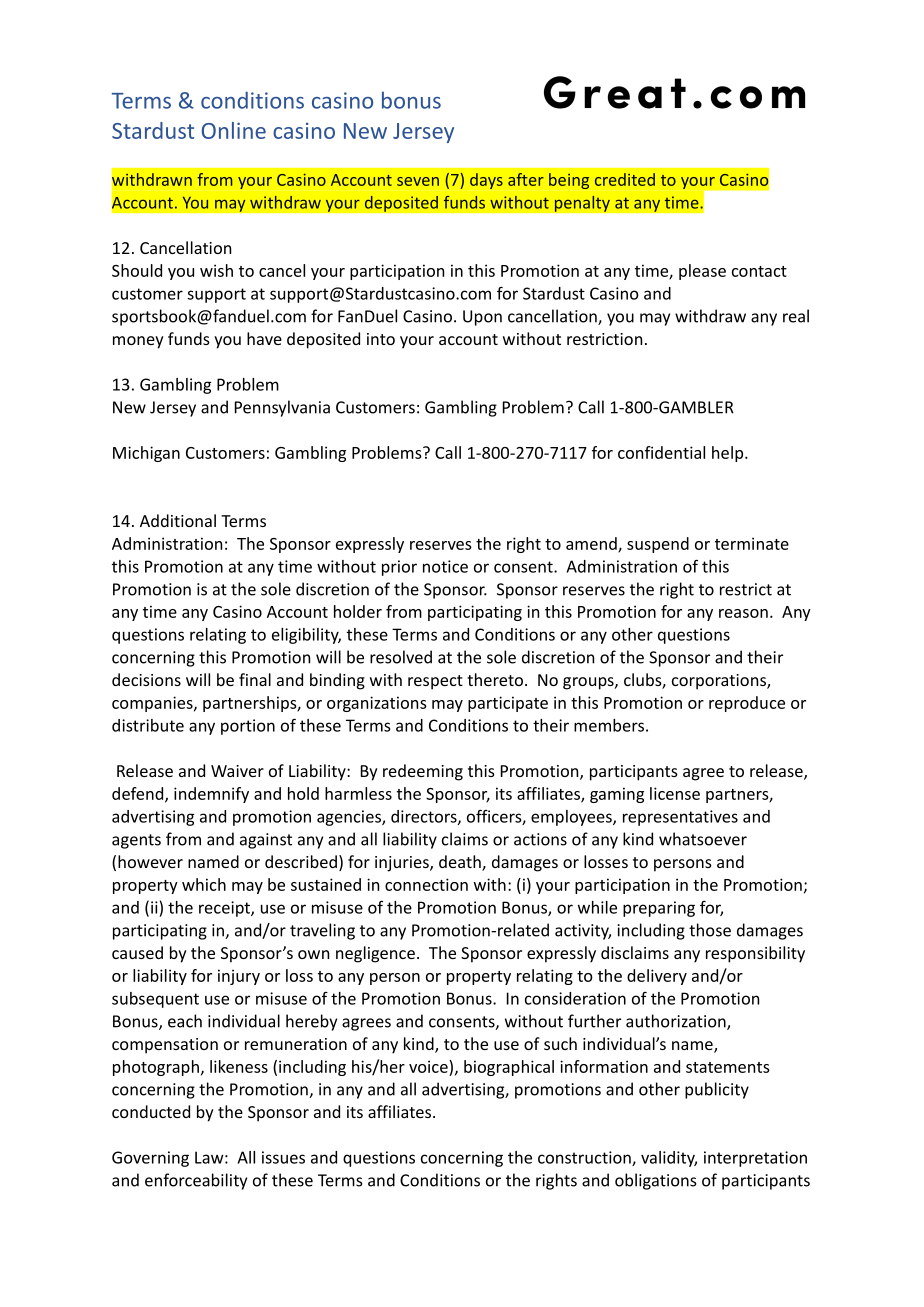 The image size is (924, 1307). Describe the element at coordinates (234, 130) in the screenshot. I see `Online` at that location.
